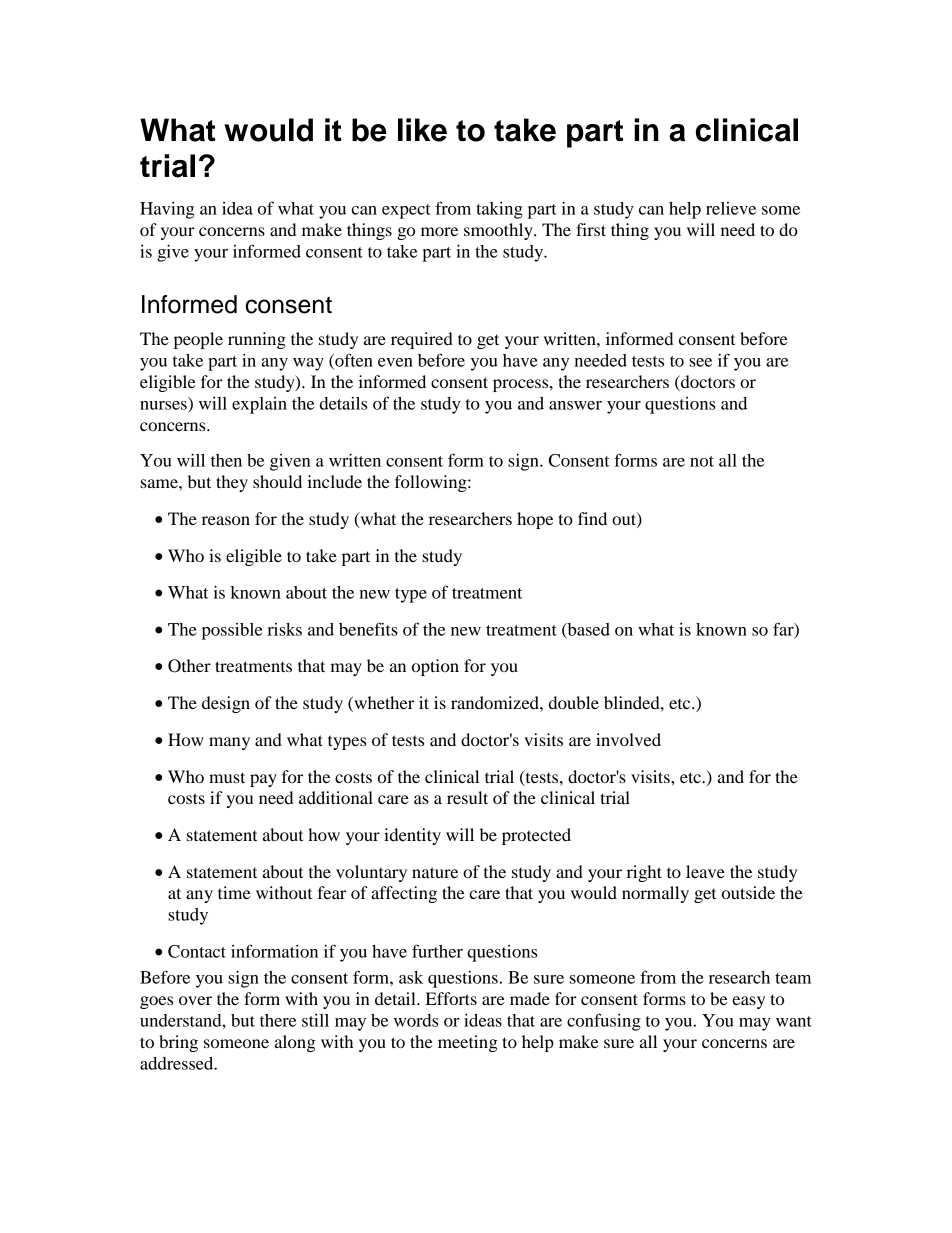 This screenshot has width=952, height=1233. Describe the element at coordinates (451, 998) in the screenshot. I see `Efforts` at that location.
